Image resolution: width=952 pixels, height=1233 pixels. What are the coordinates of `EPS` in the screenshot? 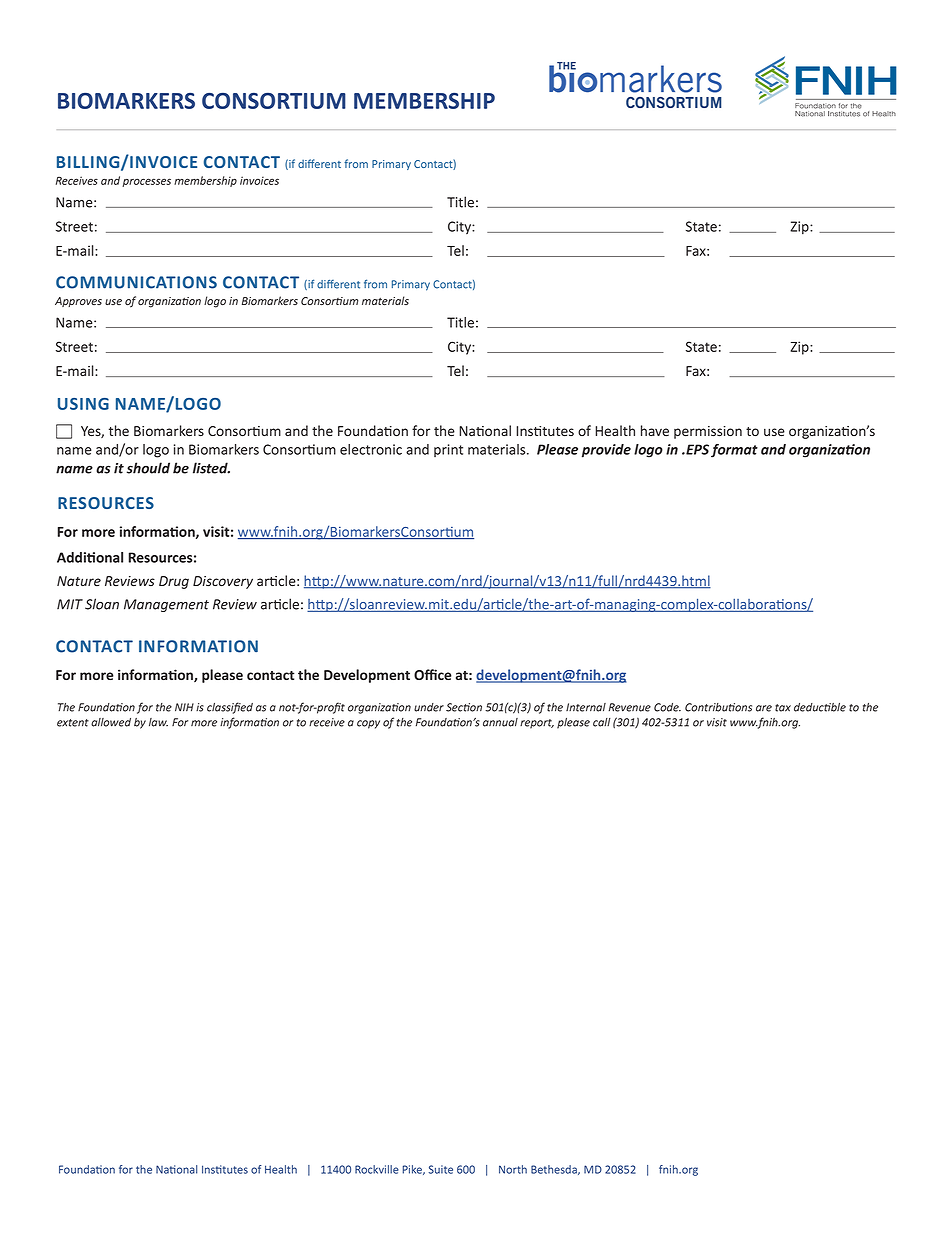 It's located at (696, 449).
